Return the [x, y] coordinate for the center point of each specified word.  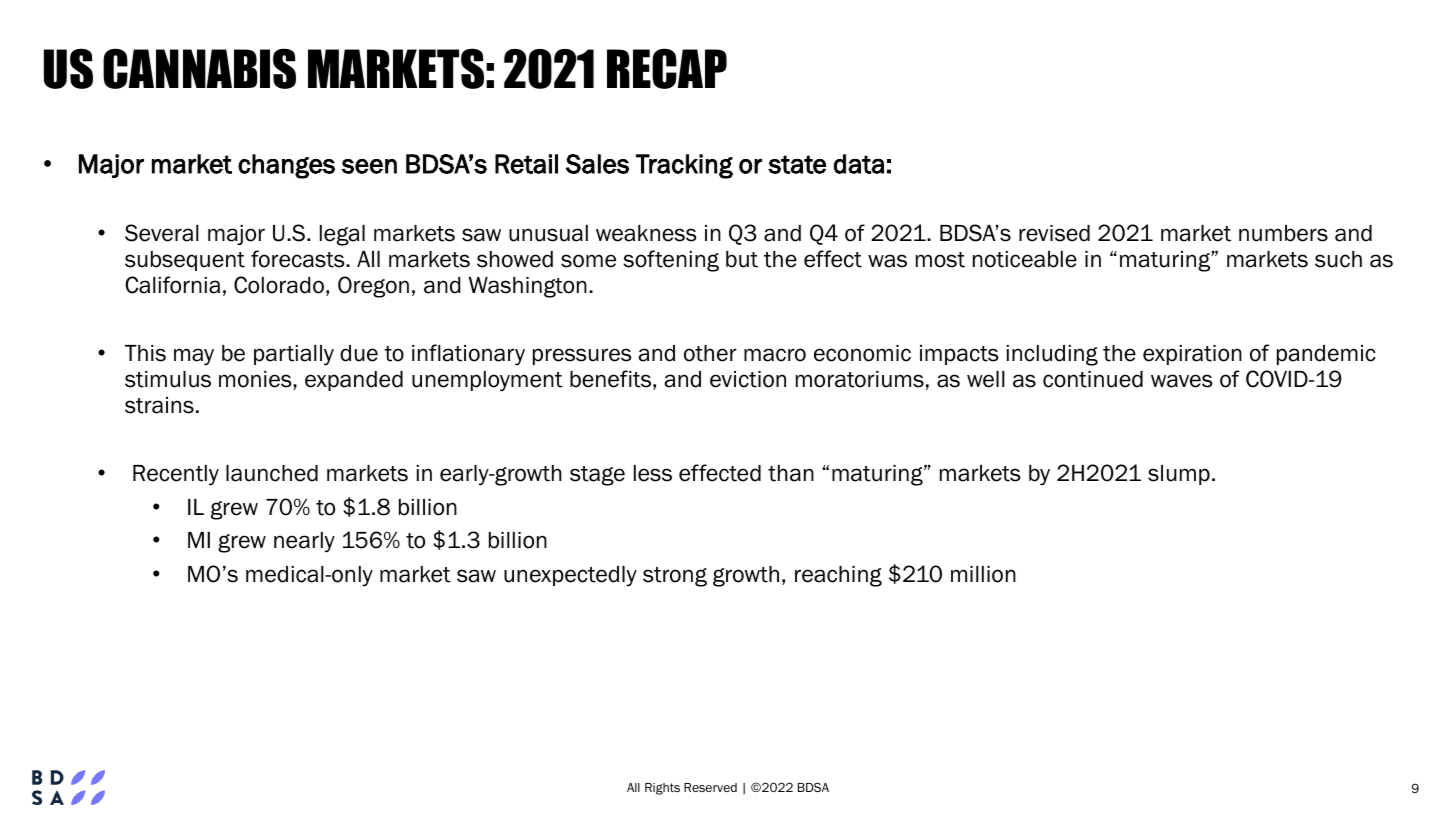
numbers [1283, 233]
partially [294, 355]
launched [272, 473]
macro [775, 355]
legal [342, 235]
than [791, 473]
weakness [646, 233]
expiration [1192, 355]
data [859, 164]
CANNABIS [199, 68]
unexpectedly [570, 576]
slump [1179, 475]
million [983, 574]
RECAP [667, 68]
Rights [662, 789]
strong [675, 577]
